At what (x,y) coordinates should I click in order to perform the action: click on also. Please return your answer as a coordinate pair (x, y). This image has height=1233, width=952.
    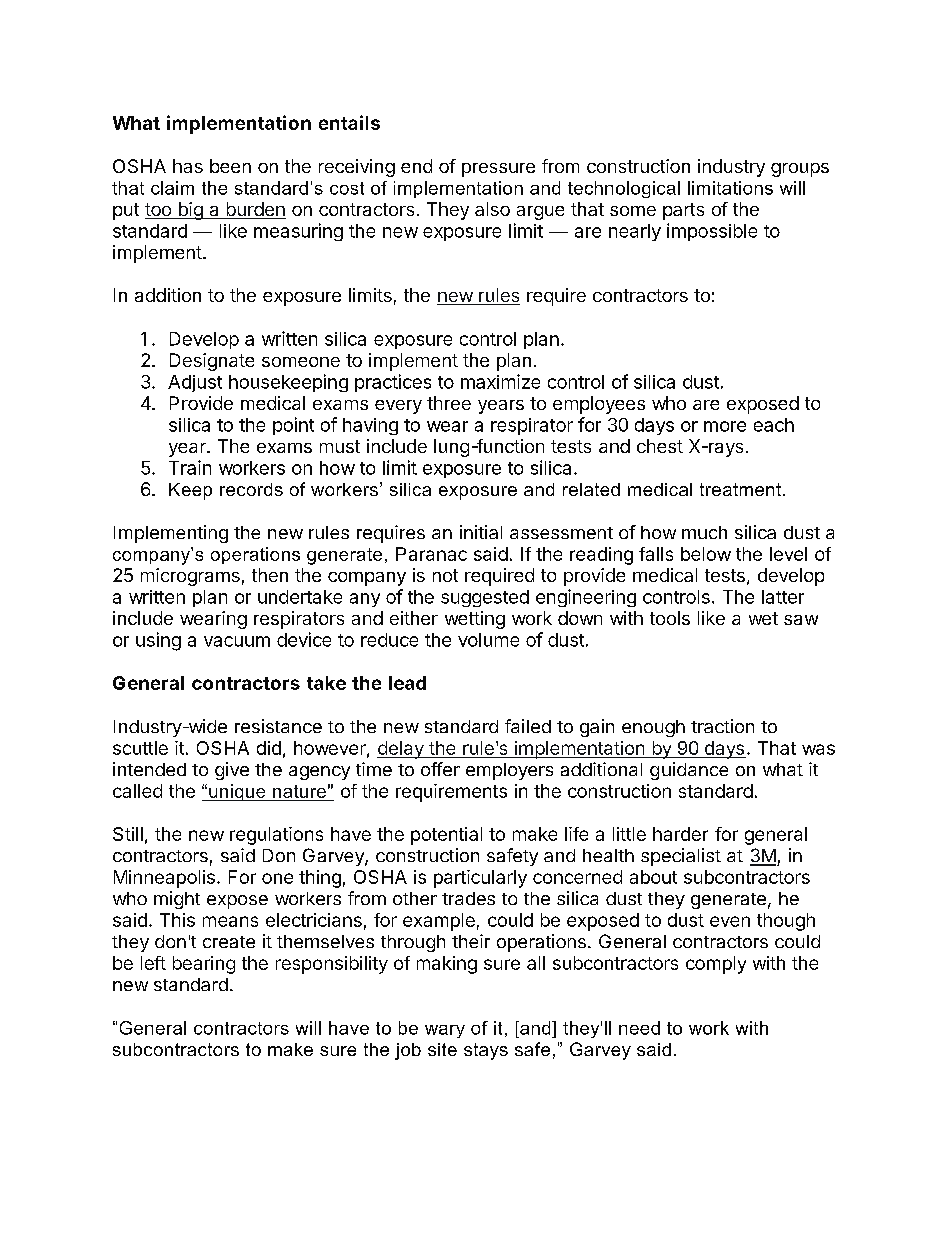
    Looking at the image, I should click on (492, 209).
